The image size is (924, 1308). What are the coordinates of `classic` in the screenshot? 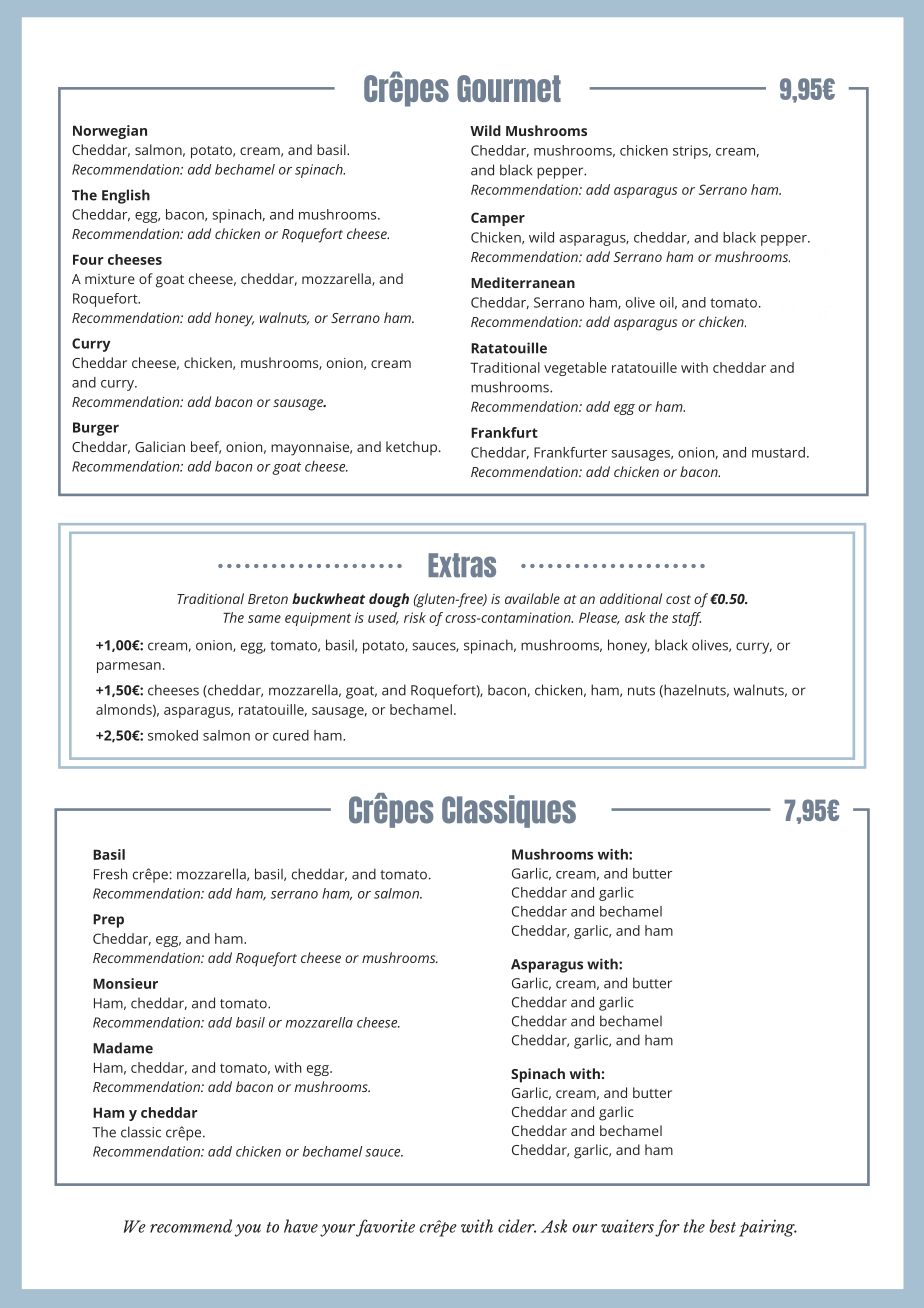 It's located at (141, 1132).
